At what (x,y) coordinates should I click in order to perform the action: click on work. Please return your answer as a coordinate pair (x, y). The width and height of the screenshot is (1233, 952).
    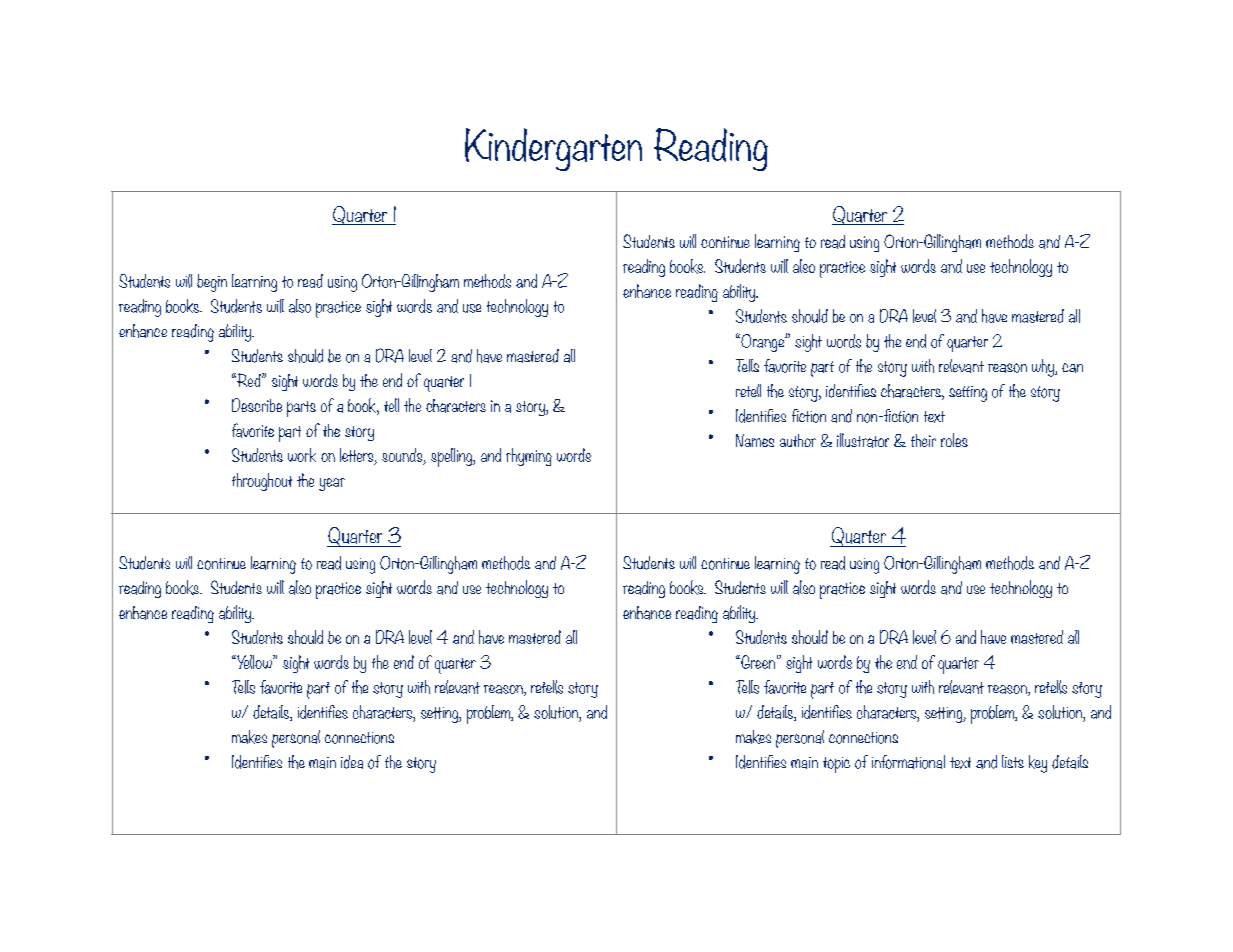
    Looking at the image, I should click on (302, 455).
